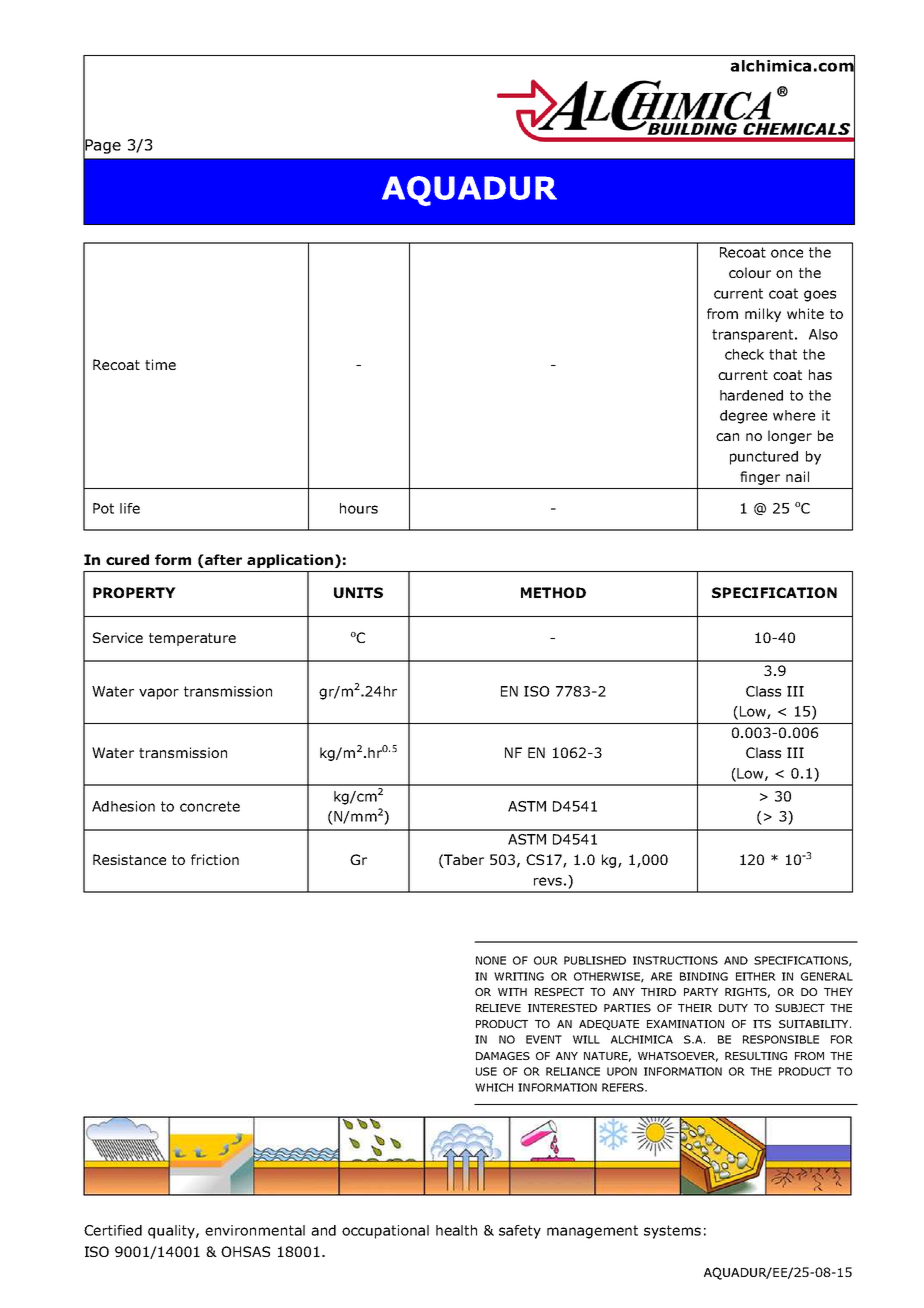 The height and width of the screenshot is (1308, 924). I want to click on colour, so click(750, 272).
